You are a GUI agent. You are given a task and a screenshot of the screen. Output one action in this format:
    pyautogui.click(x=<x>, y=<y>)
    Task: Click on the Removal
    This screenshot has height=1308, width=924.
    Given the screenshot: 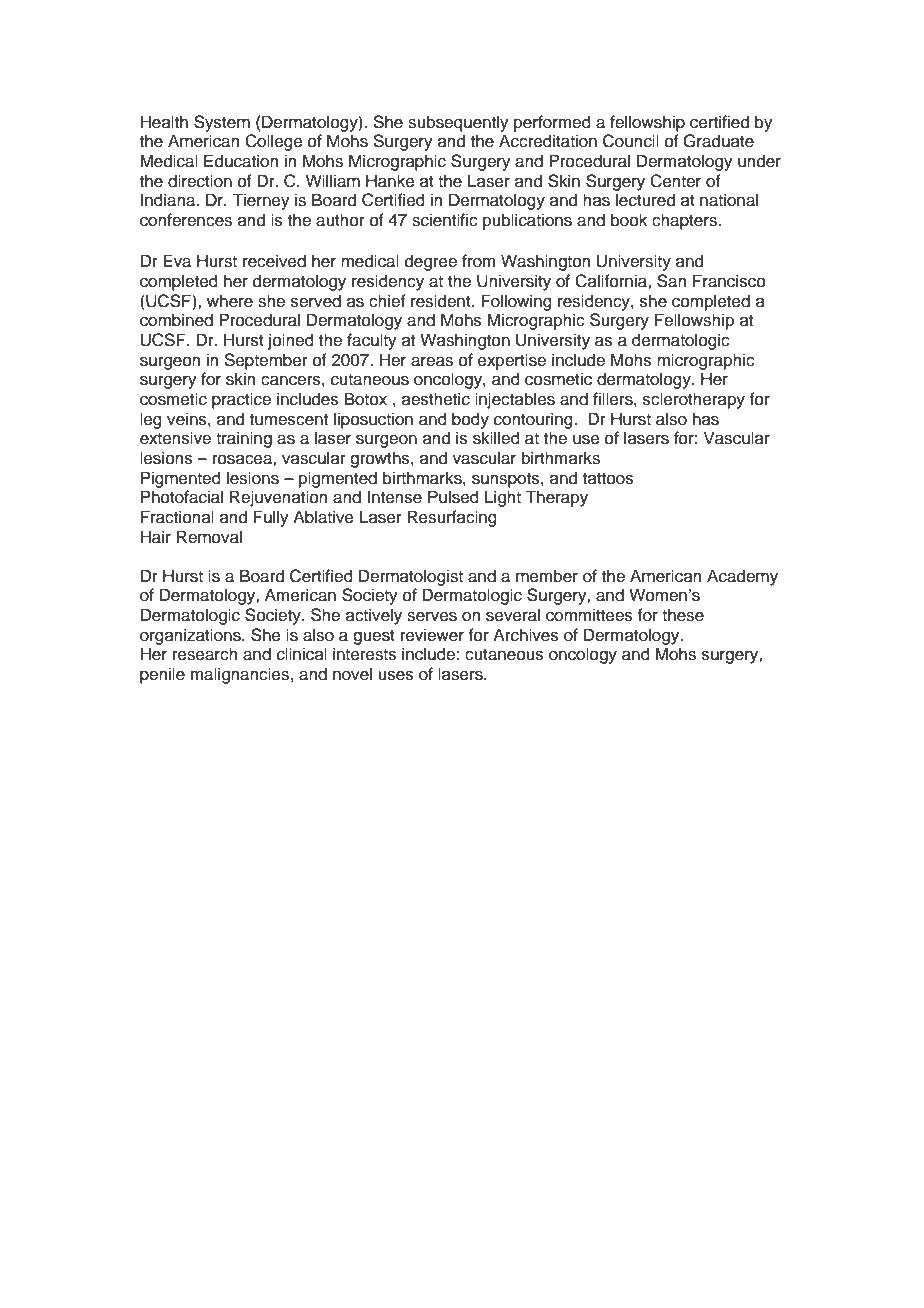 What is the action you would take?
    pyautogui.click(x=209, y=537)
